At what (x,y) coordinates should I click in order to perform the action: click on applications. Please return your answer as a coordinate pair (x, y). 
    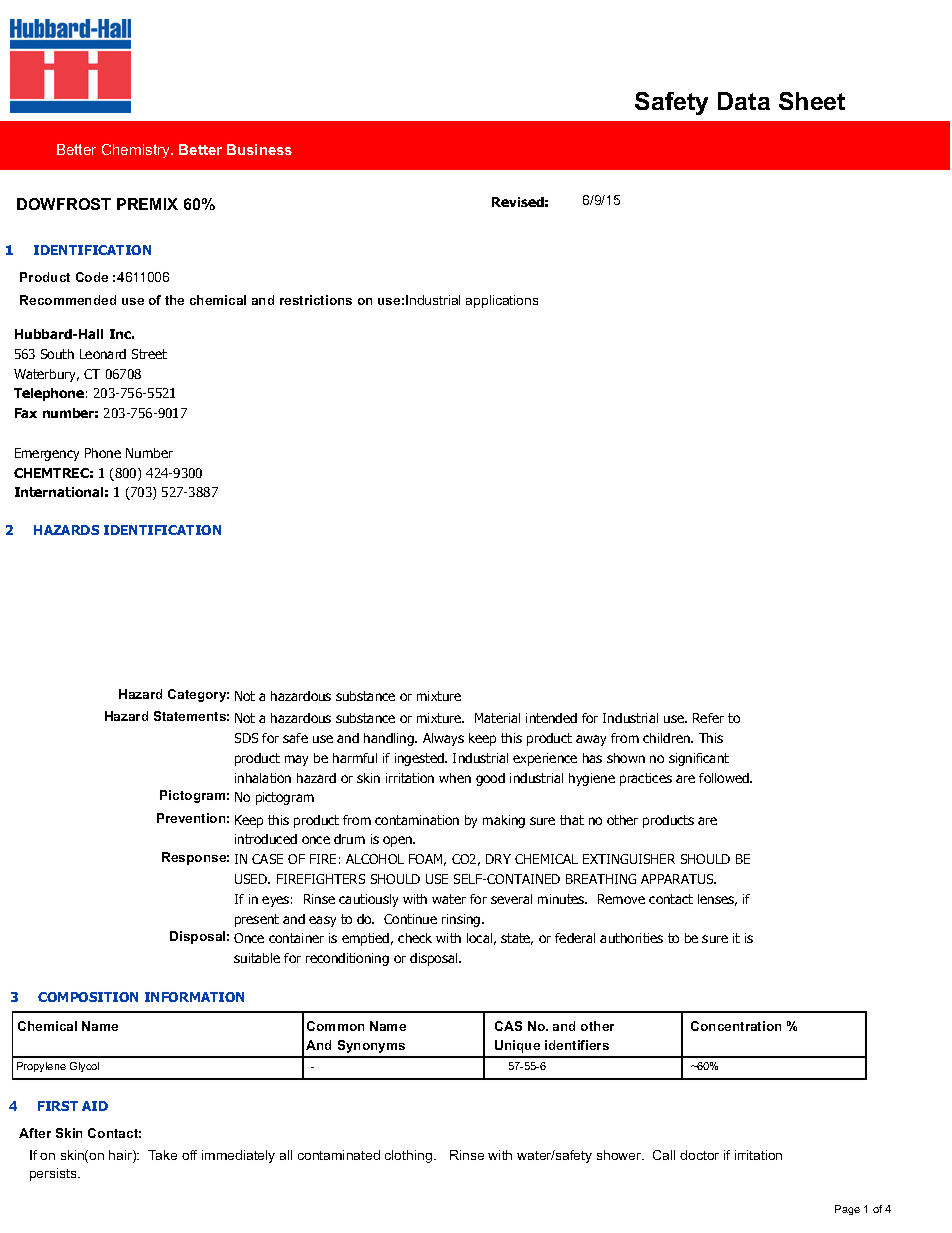
    Looking at the image, I should click on (502, 301).
